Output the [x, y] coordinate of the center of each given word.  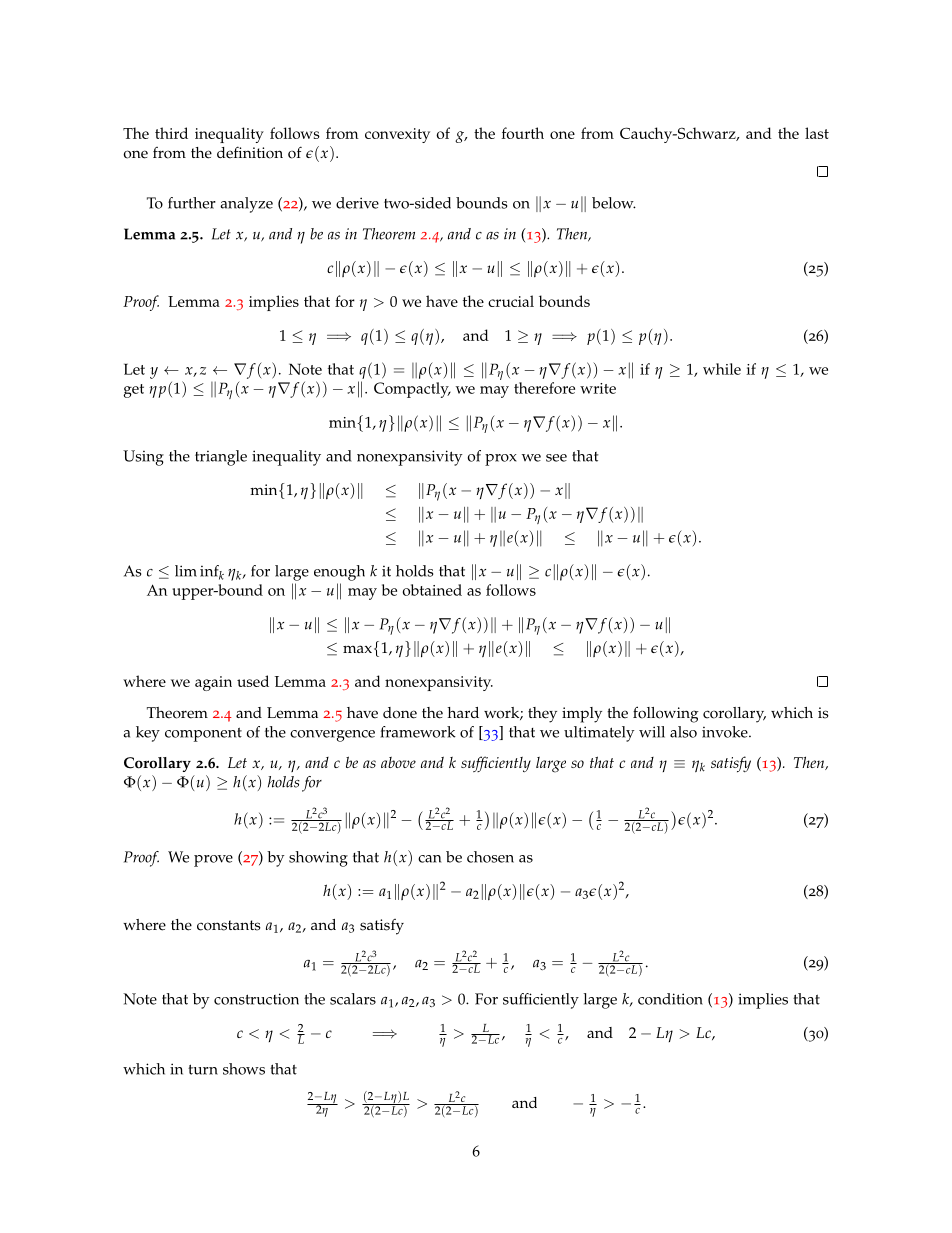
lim [186, 571]
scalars [353, 999]
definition [250, 152]
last [817, 133]
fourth [523, 133]
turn [203, 1069]
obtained [432, 590]
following [666, 714]
